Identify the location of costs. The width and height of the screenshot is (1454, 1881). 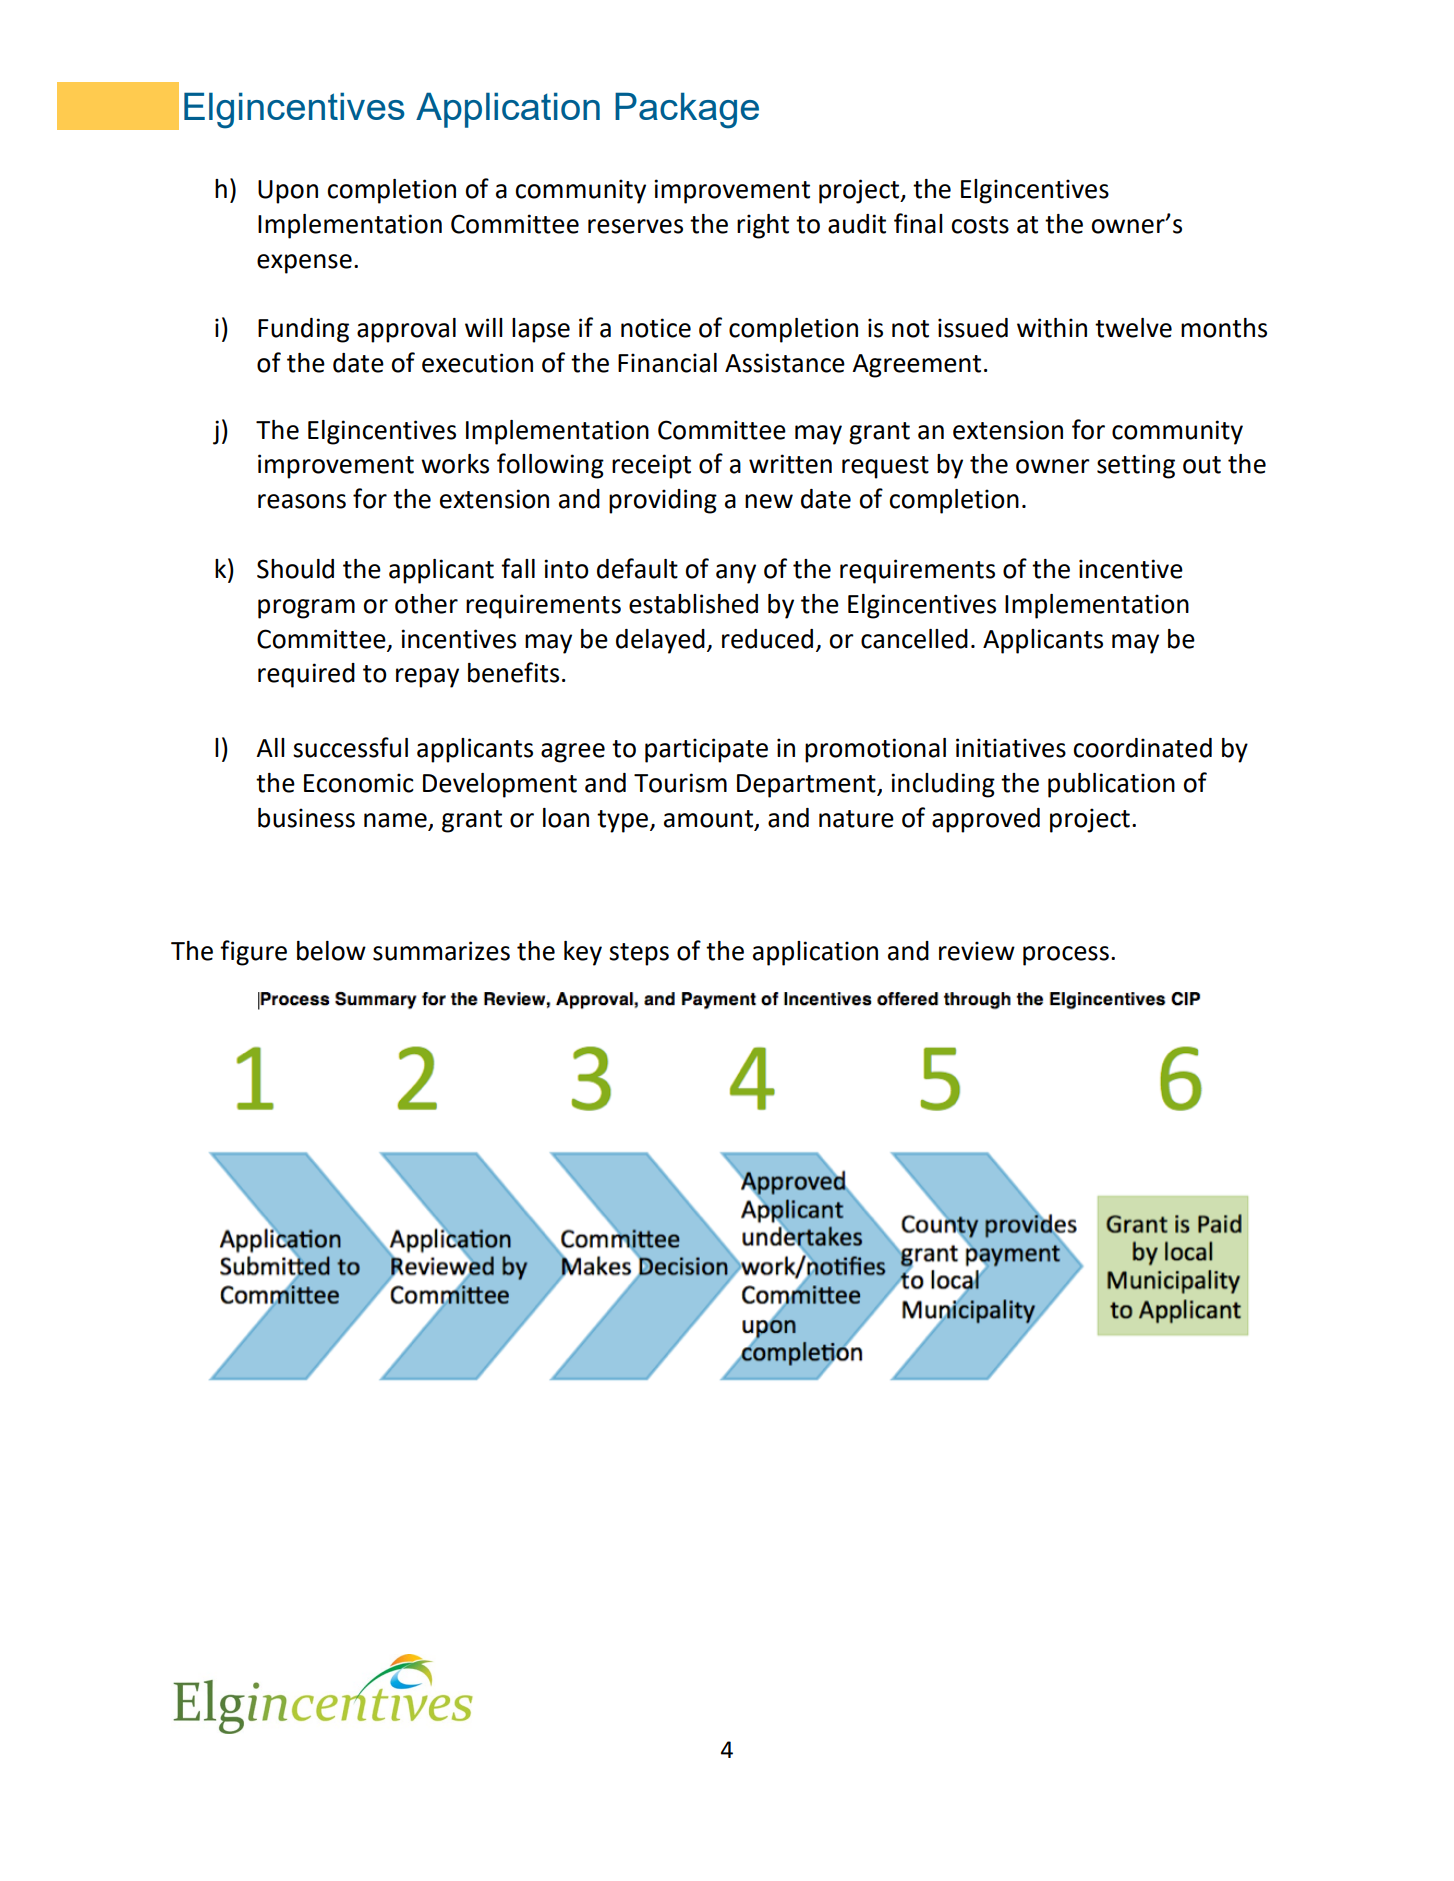
(980, 225).
